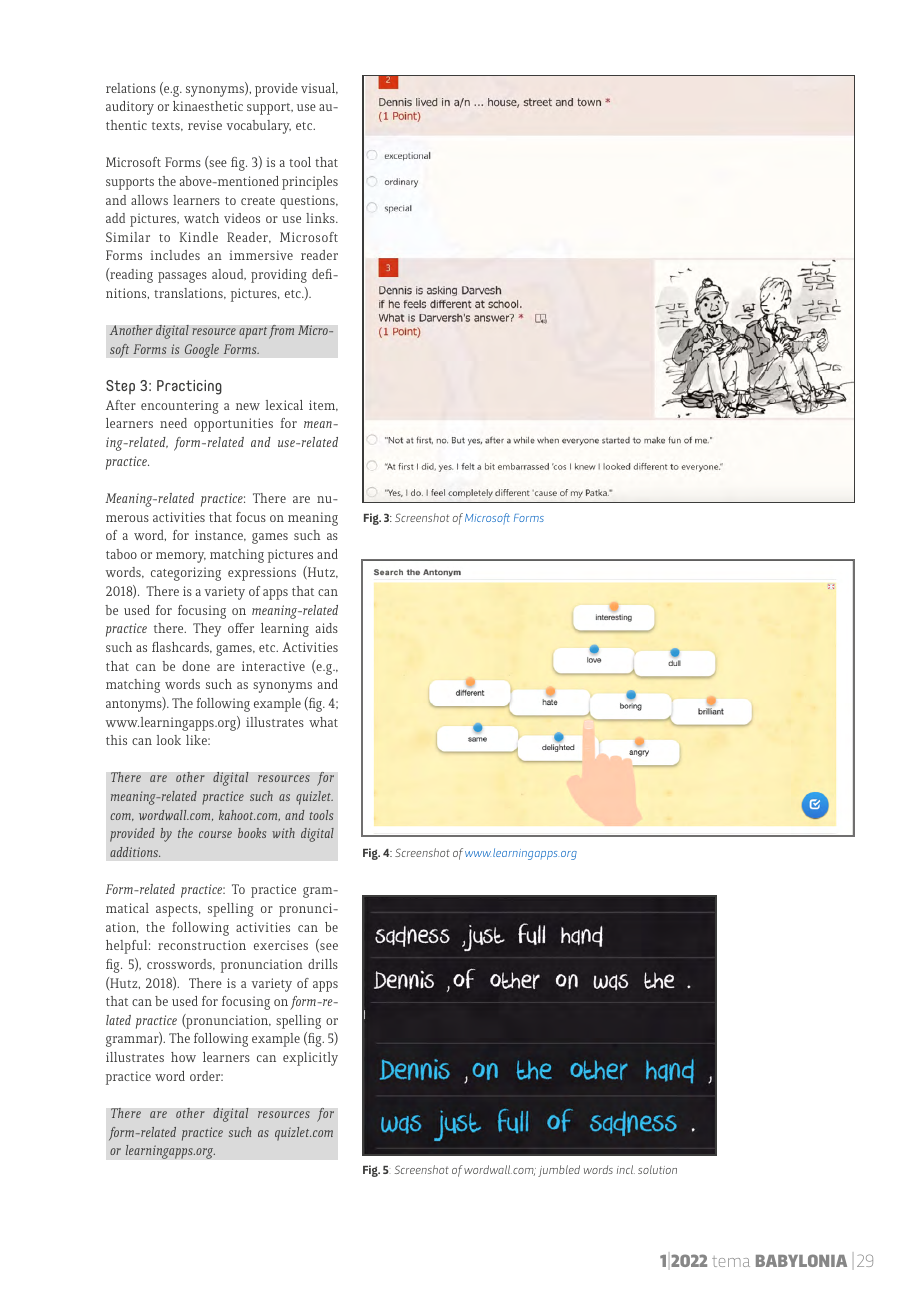 This document has height=1308, width=924. What do you see at coordinates (205, 125) in the document?
I see `revise` at bounding box center [205, 125].
